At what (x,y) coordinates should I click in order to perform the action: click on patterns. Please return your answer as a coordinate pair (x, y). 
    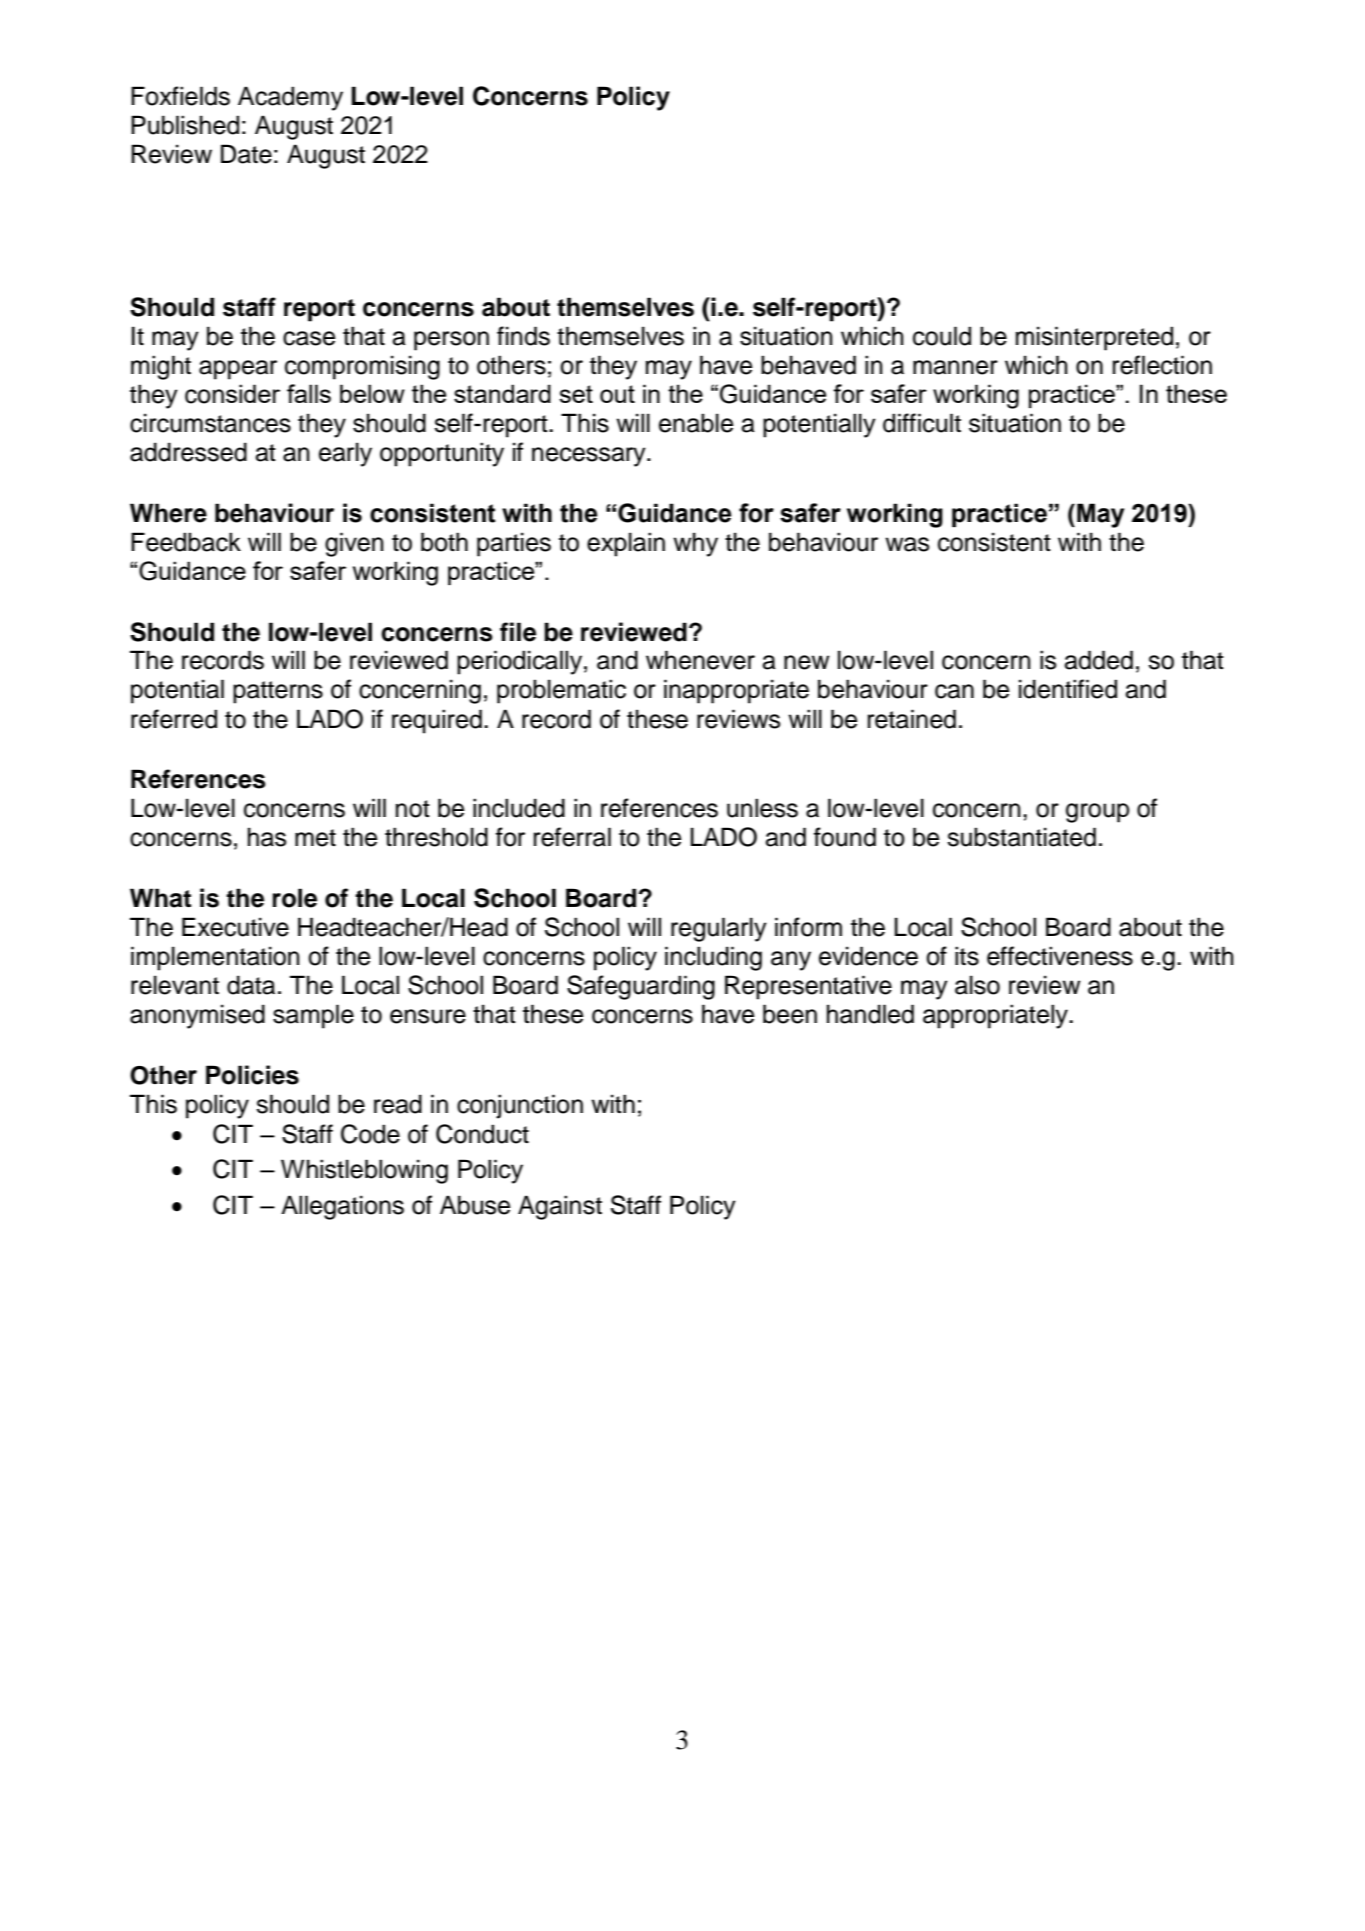
    Looking at the image, I should click on (278, 692).
